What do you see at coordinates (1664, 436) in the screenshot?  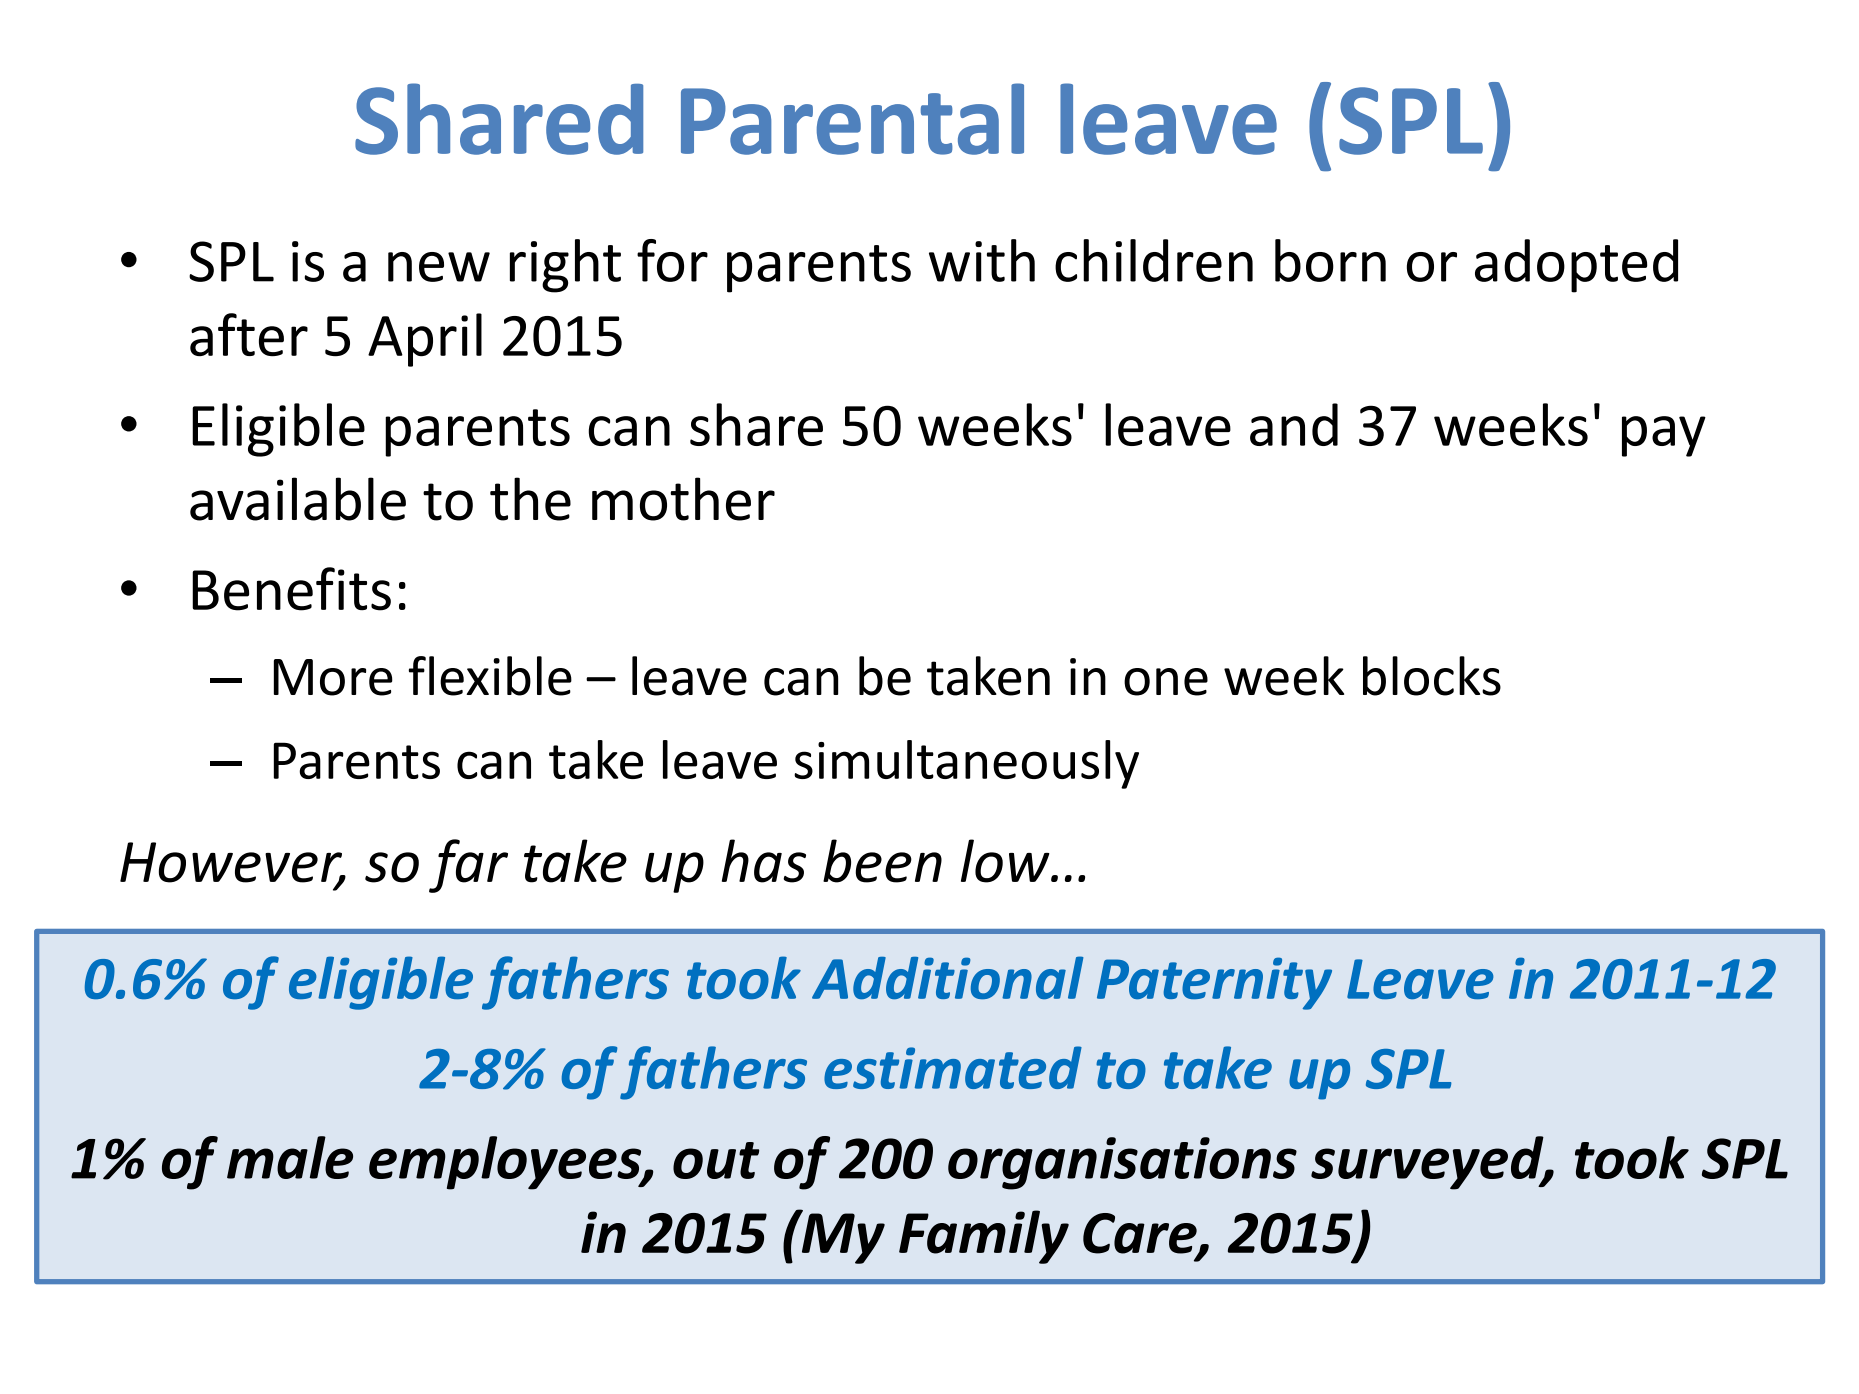 I see `pay` at bounding box center [1664, 436].
